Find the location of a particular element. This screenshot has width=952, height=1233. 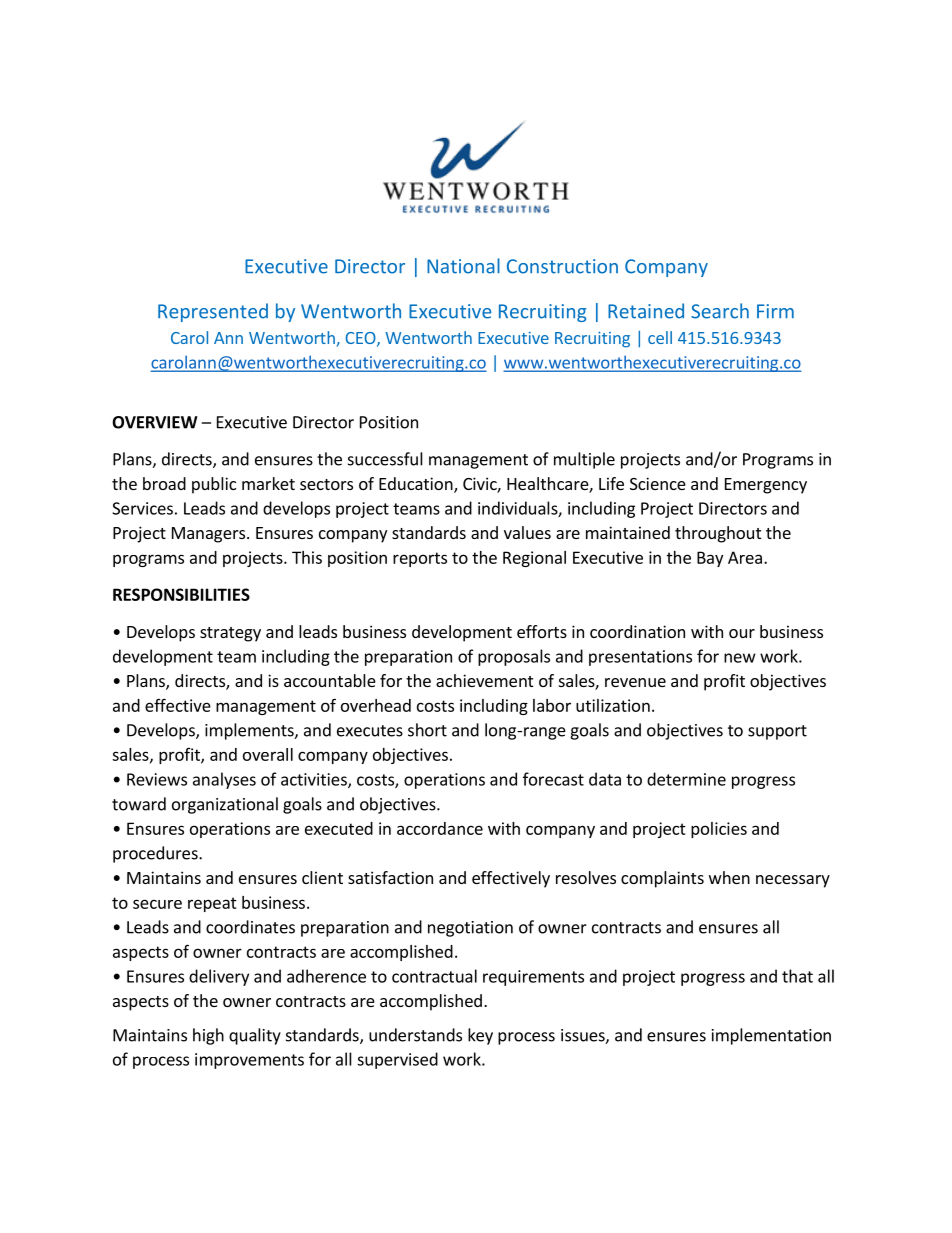

procedures is located at coordinates (156, 854).
